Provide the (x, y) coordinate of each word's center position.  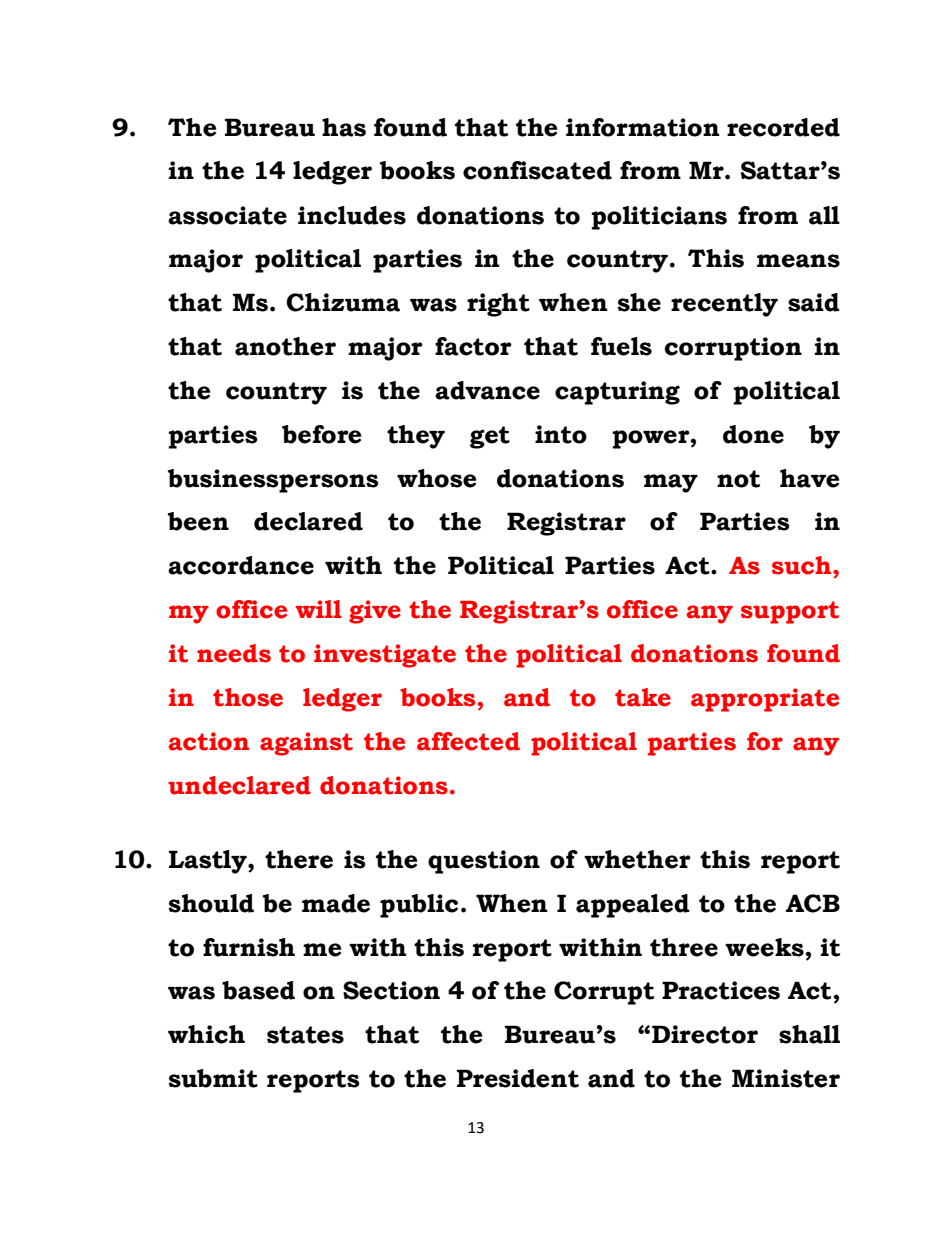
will (319, 609)
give (375, 612)
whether (637, 859)
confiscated (537, 170)
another (285, 346)
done (753, 434)
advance (487, 390)
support (790, 612)
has (344, 127)
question (484, 862)
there (299, 859)
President (518, 1078)
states (305, 1035)
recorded (783, 127)
